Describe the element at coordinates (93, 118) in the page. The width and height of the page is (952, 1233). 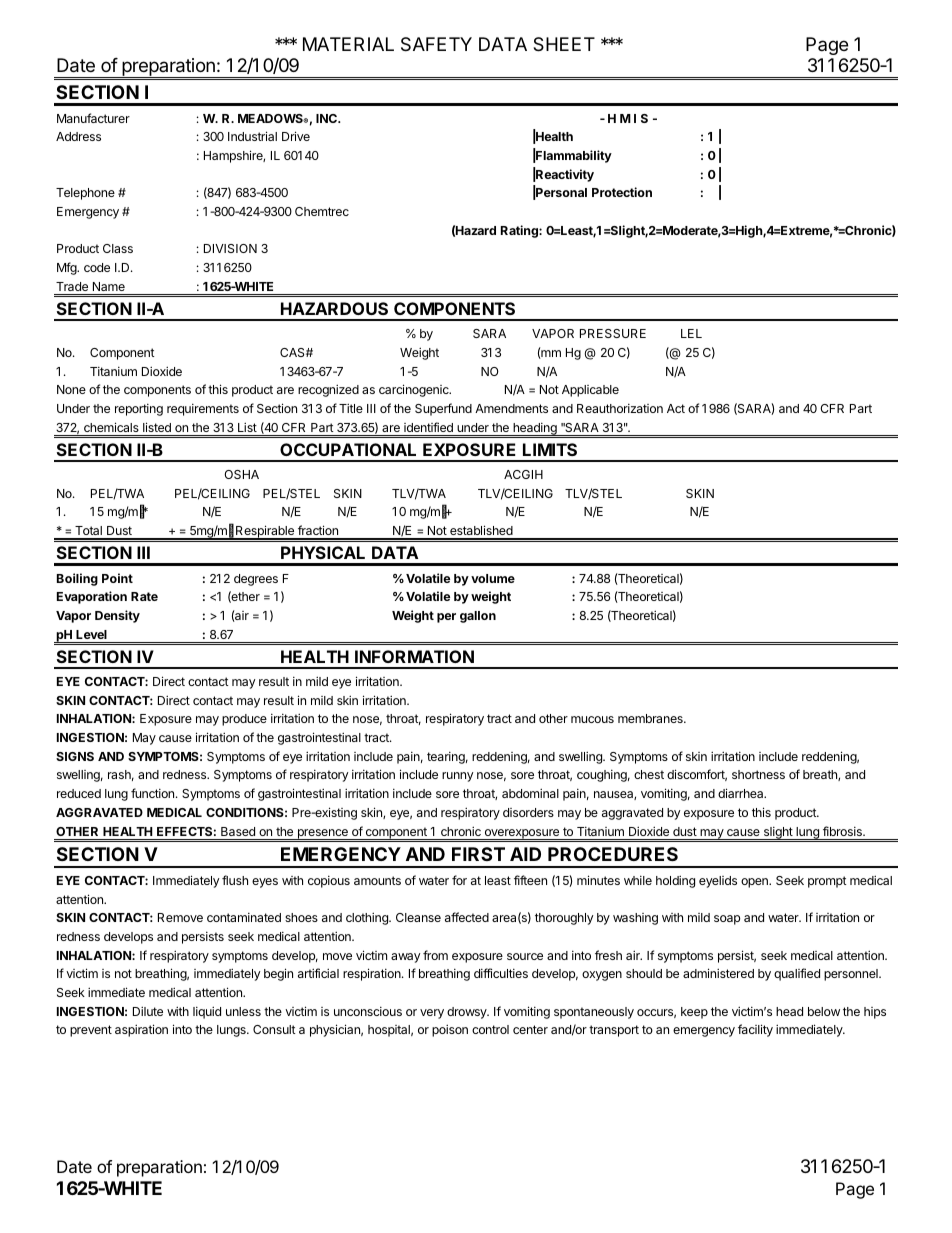
I see `Manufacturer` at that location.
